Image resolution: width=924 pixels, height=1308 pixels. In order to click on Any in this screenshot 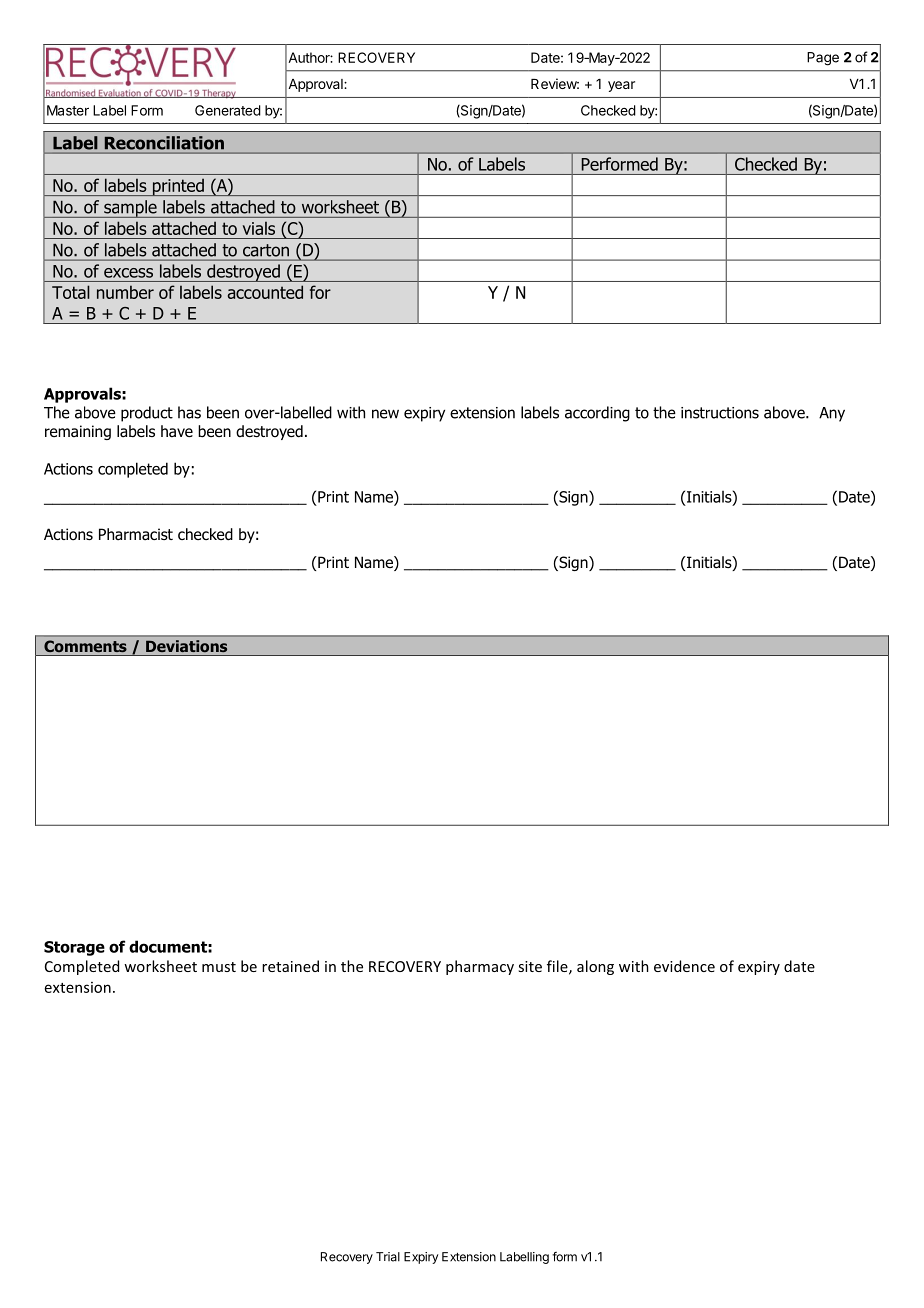, I will do `click(832, 414)`.
